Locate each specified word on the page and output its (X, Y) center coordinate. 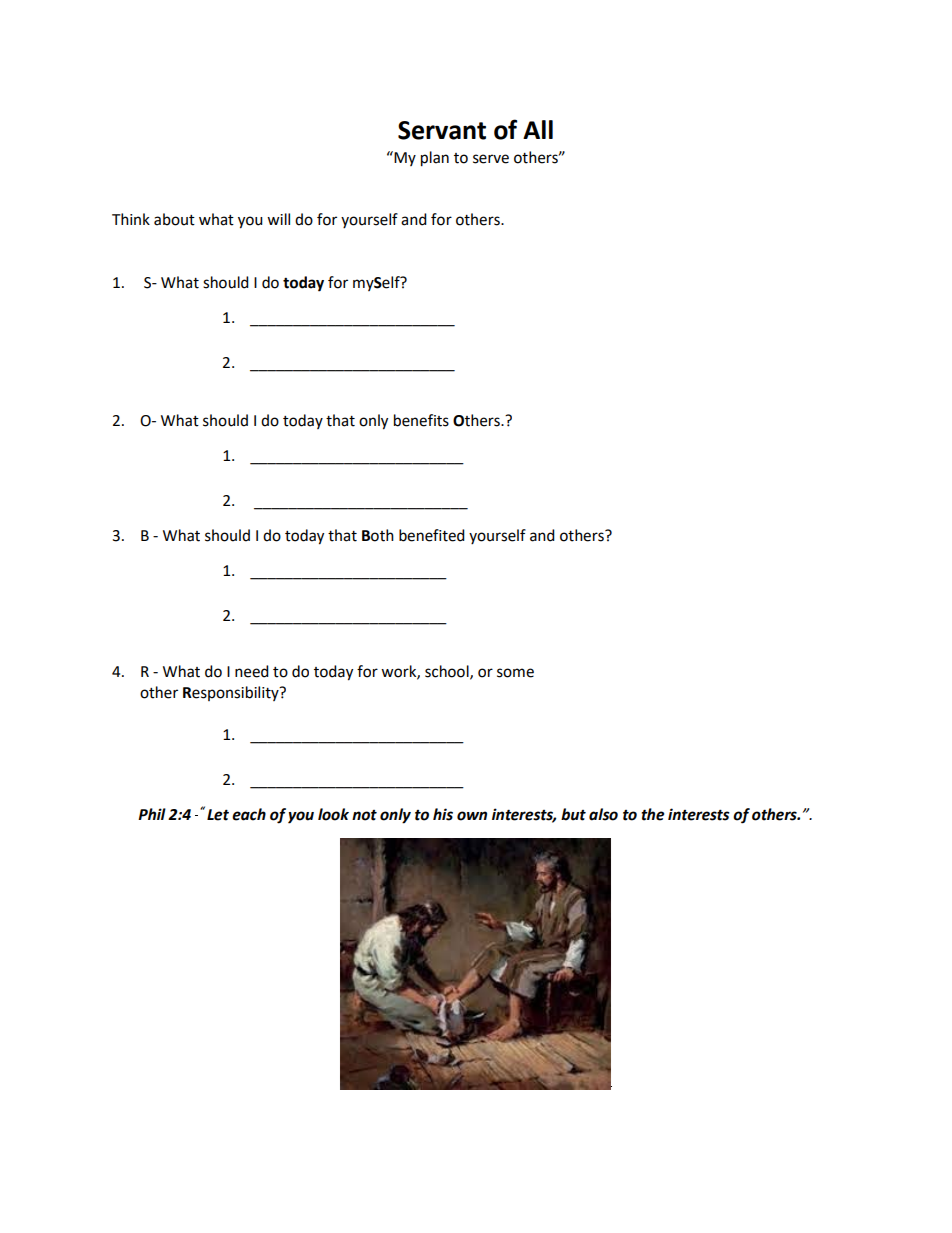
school (448, 672)
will (278, 219)
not (364, 815)
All (538, 129)
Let (218, 815)
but (573, 814)
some (515, 673)
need (252, 671)
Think (131, 219)
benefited (432, 535)
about (174, 219)
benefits (421, 420)
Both (378, 535)
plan (435, 159)
